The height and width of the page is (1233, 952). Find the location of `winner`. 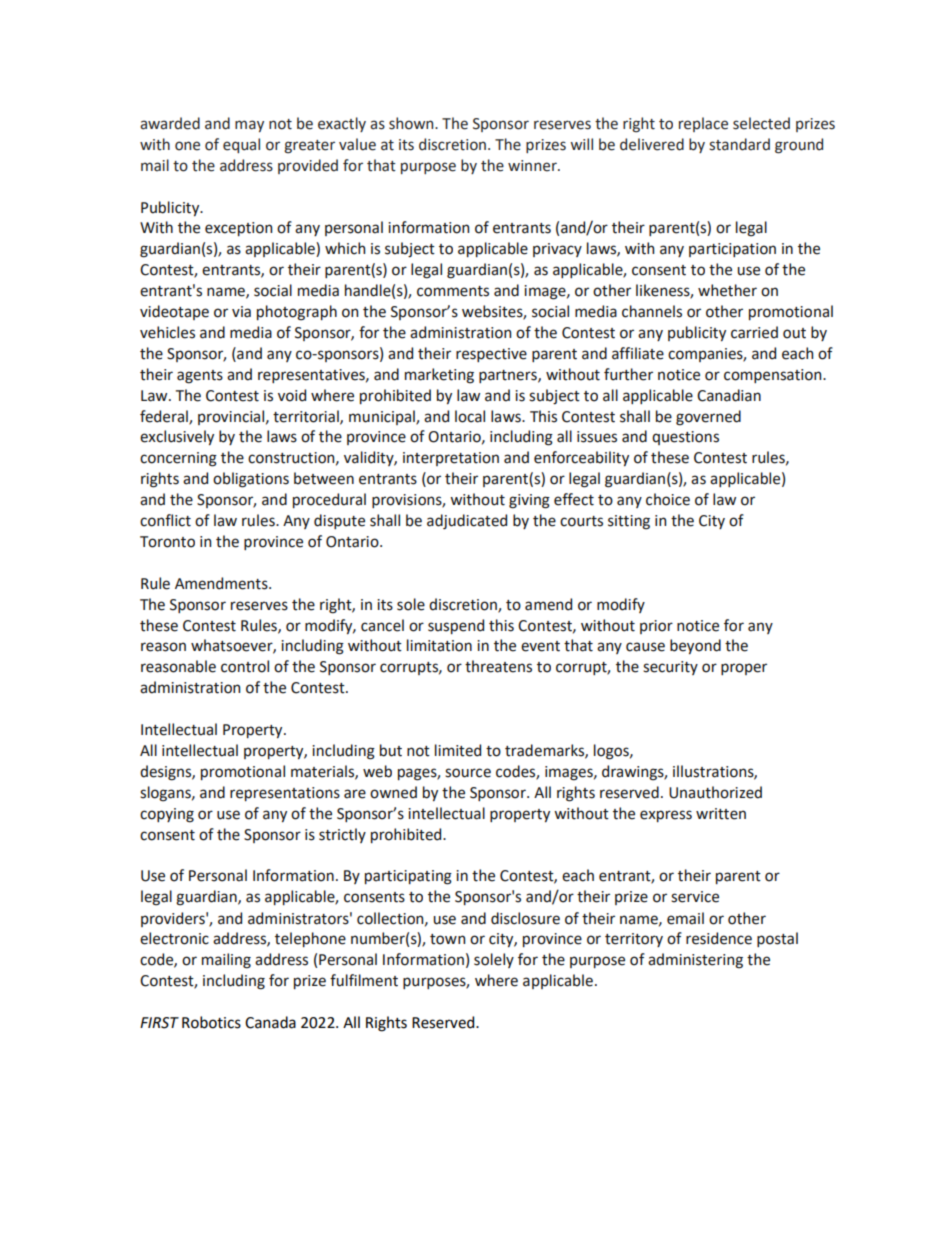

winner is located at coordinates (533, 166).
